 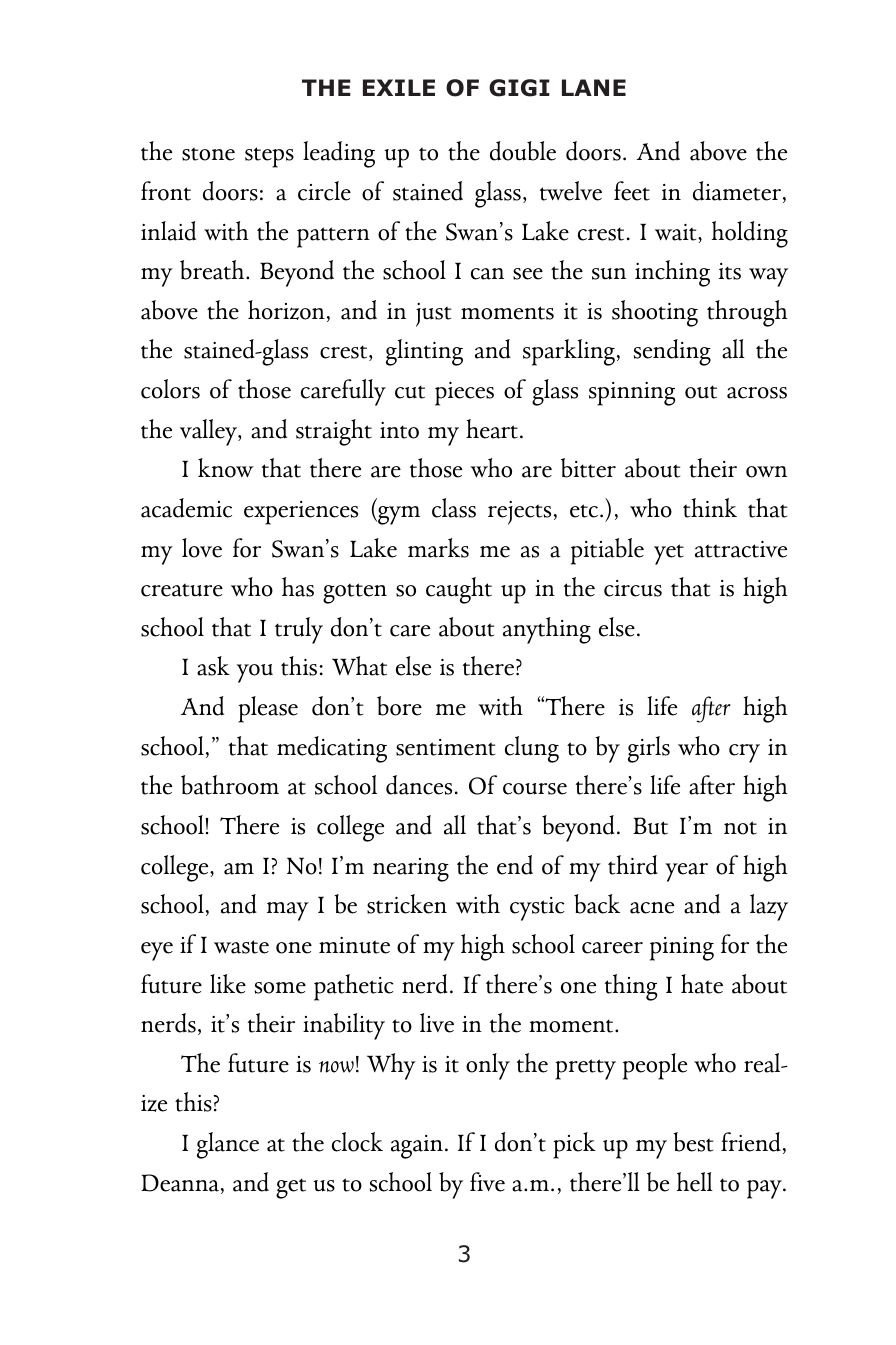 What do you see at coordinates (487, 1182) in the screenshot?
I see `five` at bounding box center [487, 1182].
